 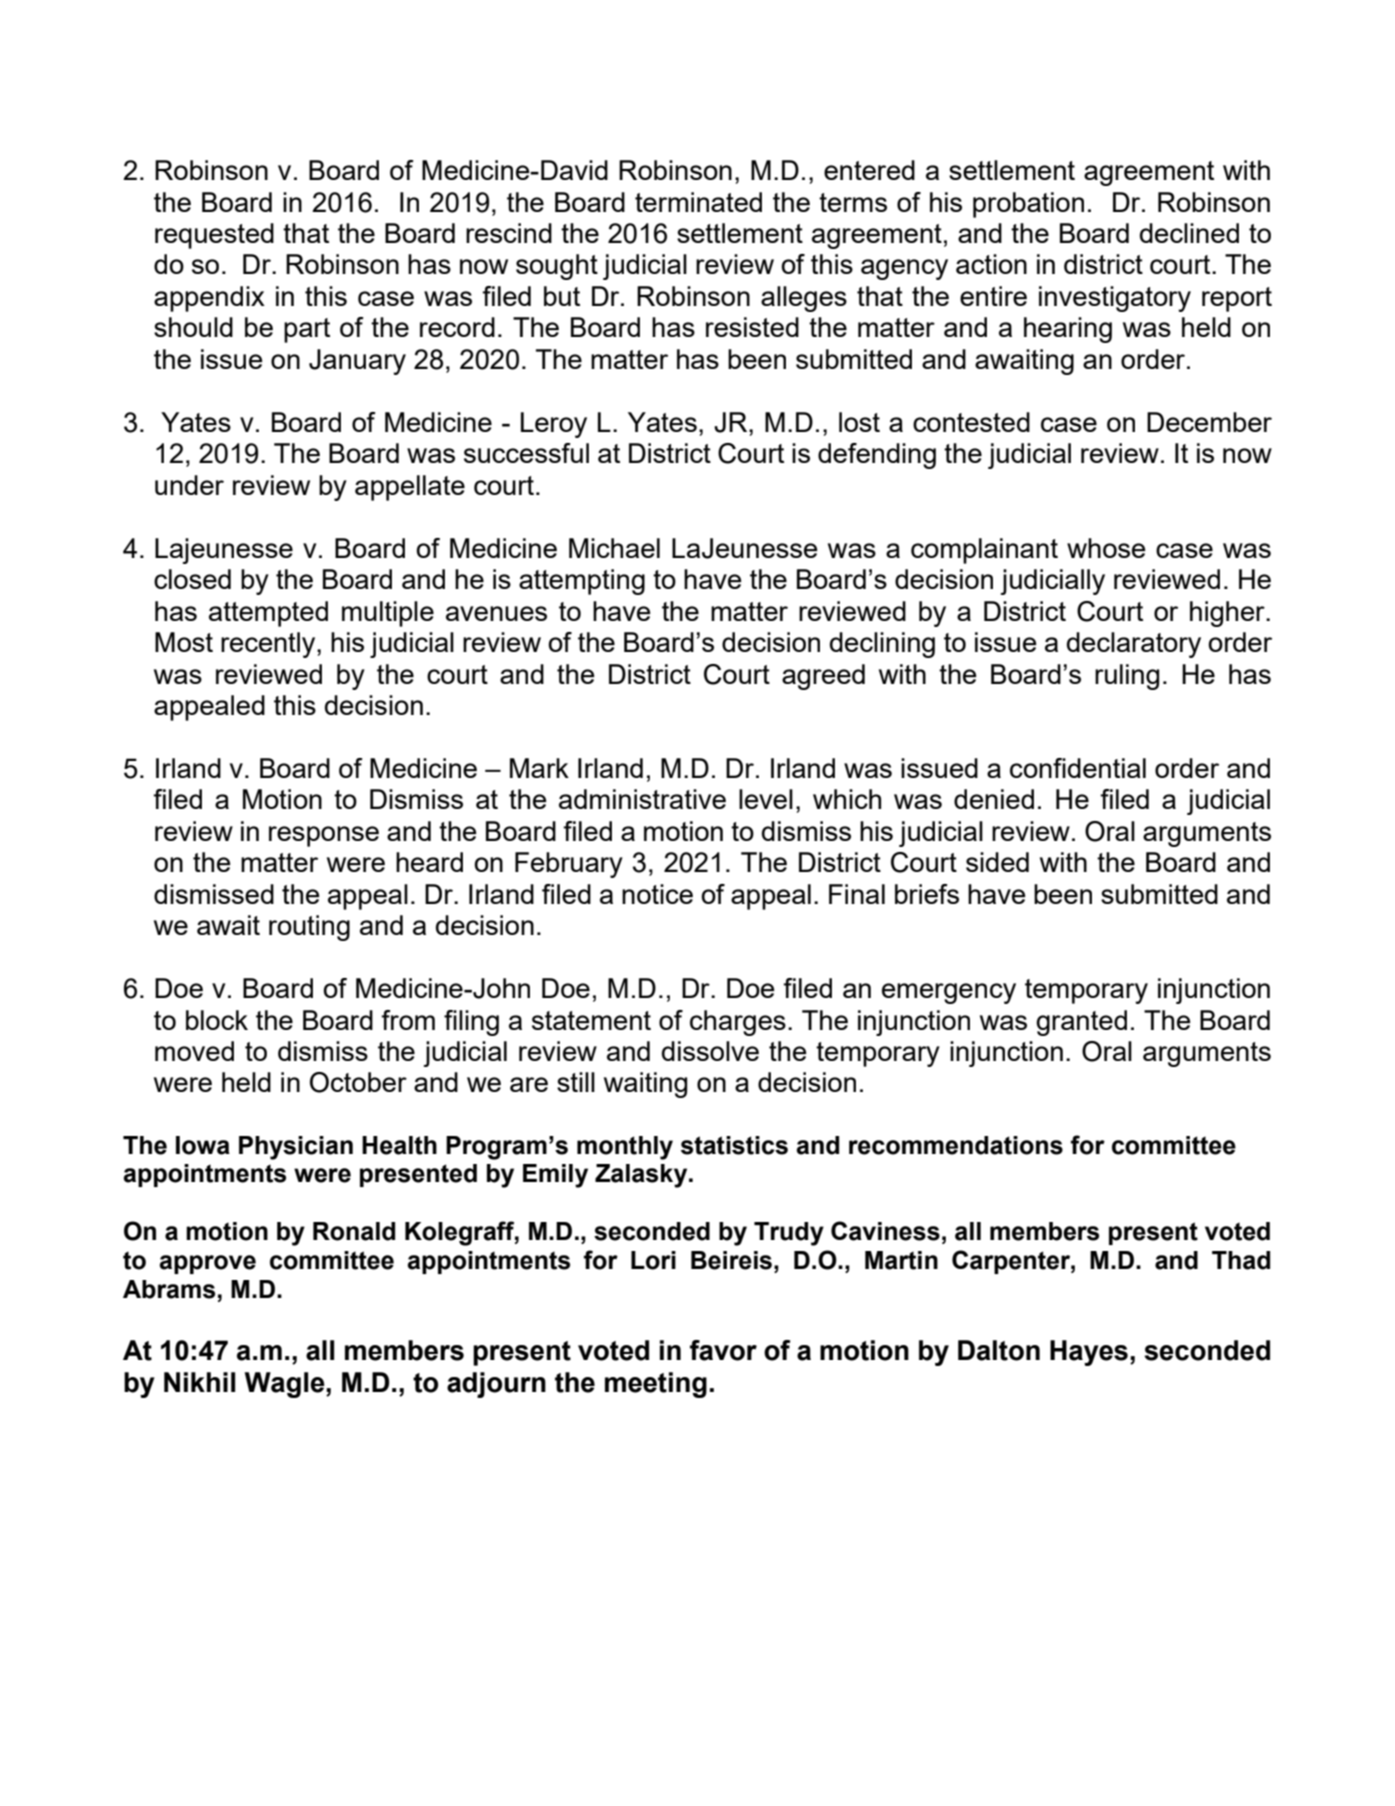 I want to click on charges, so click(x=738, y=1023).
